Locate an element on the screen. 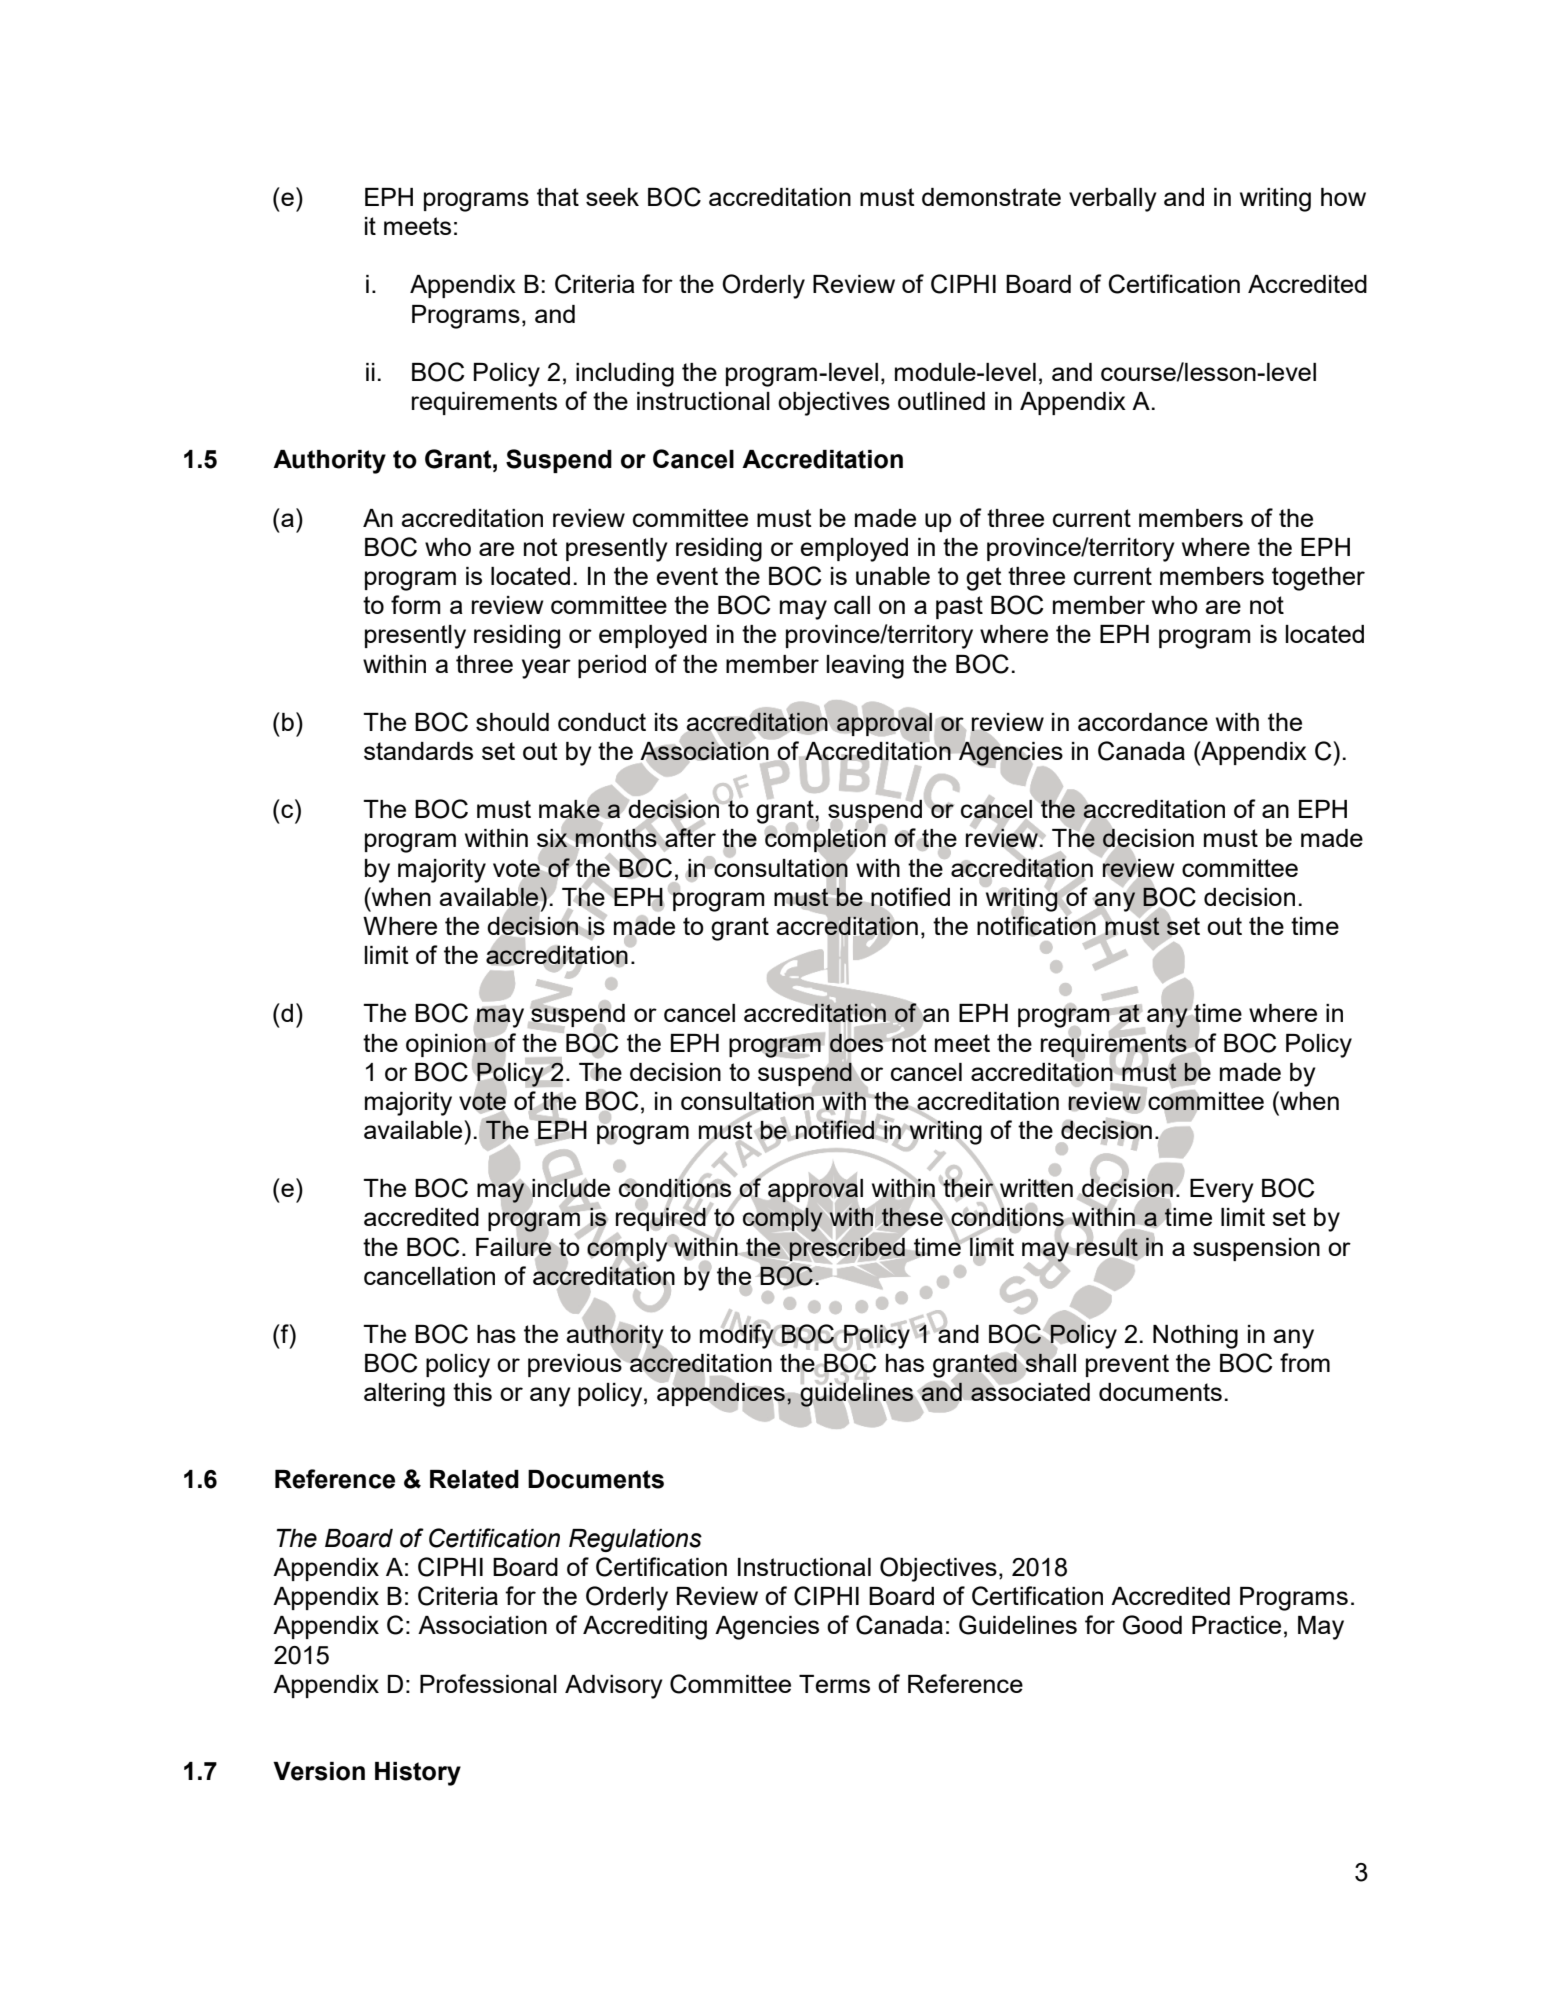  History is located at coordinates (418, 1774).
